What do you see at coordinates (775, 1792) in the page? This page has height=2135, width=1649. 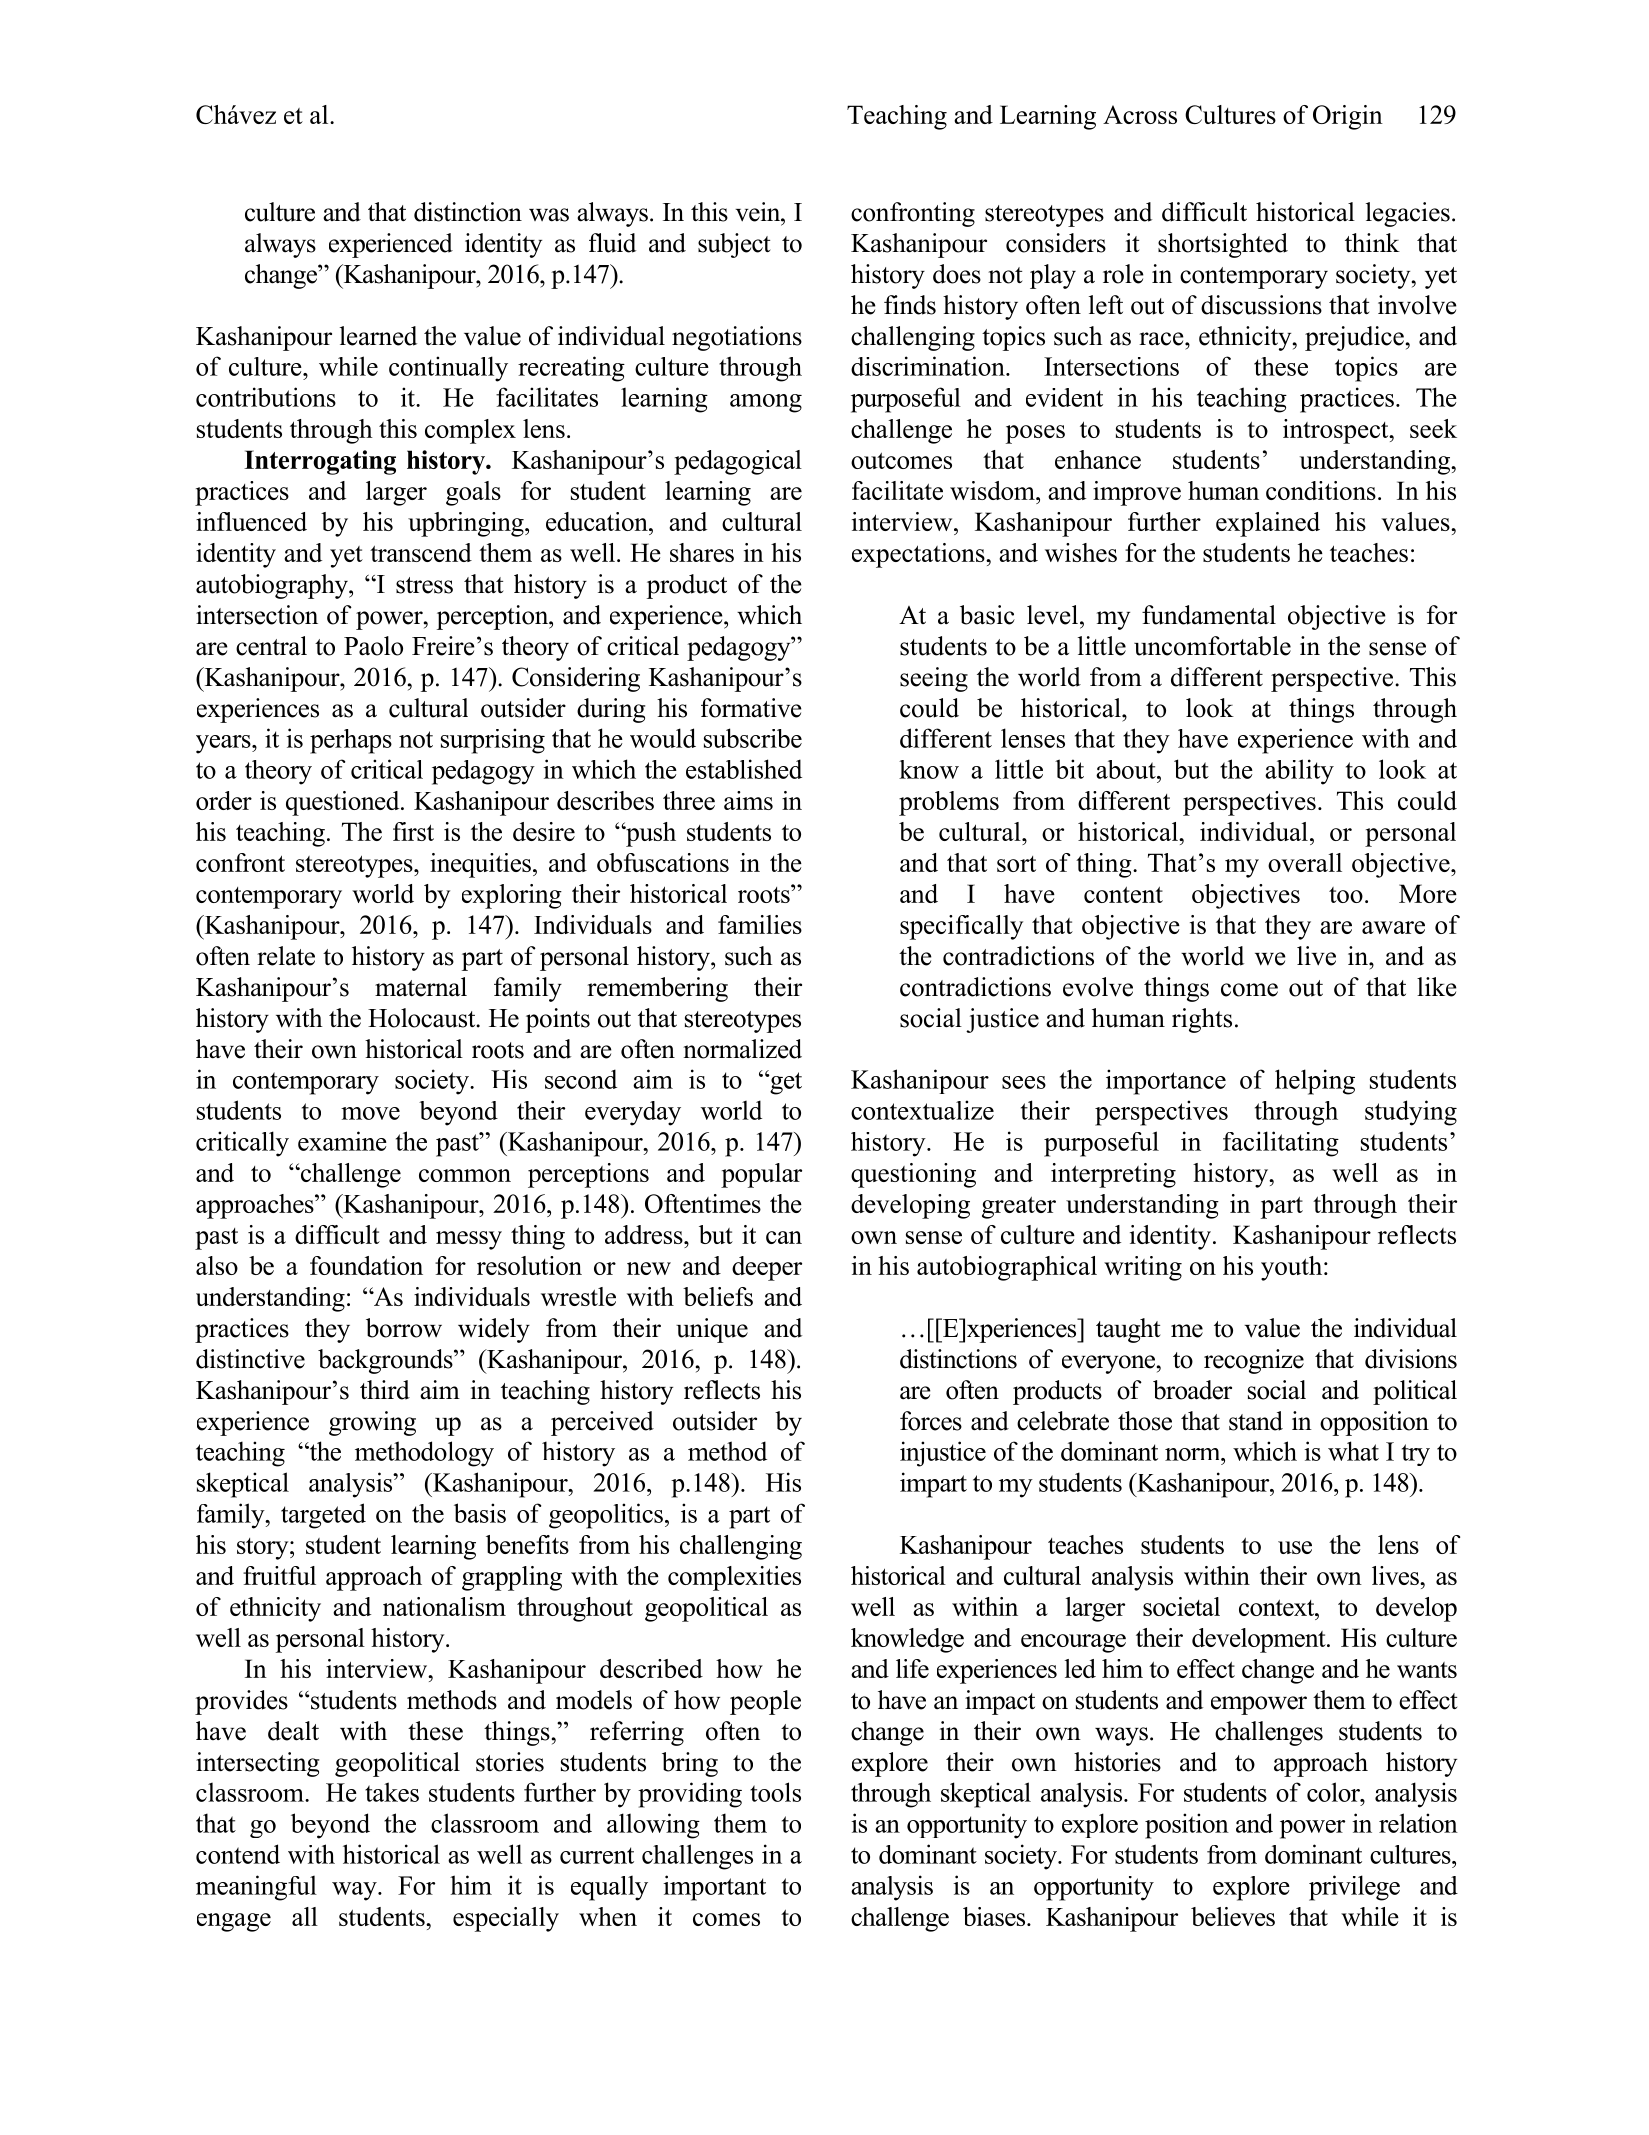 I see `tools` at bounding box center [775, 1792].
